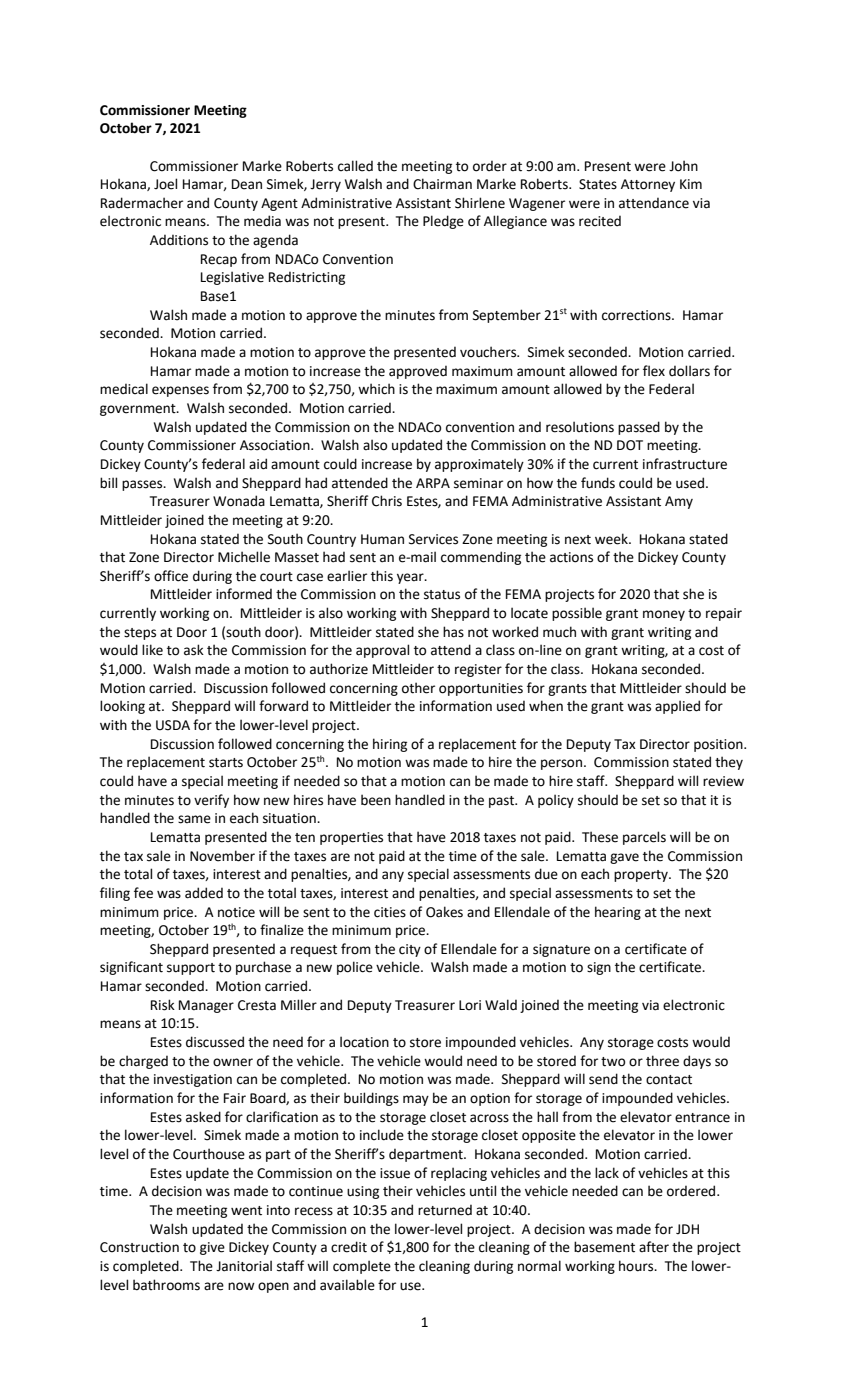 The image size is (849, 1400). I want to click on ARPA, so click(433, 483).
